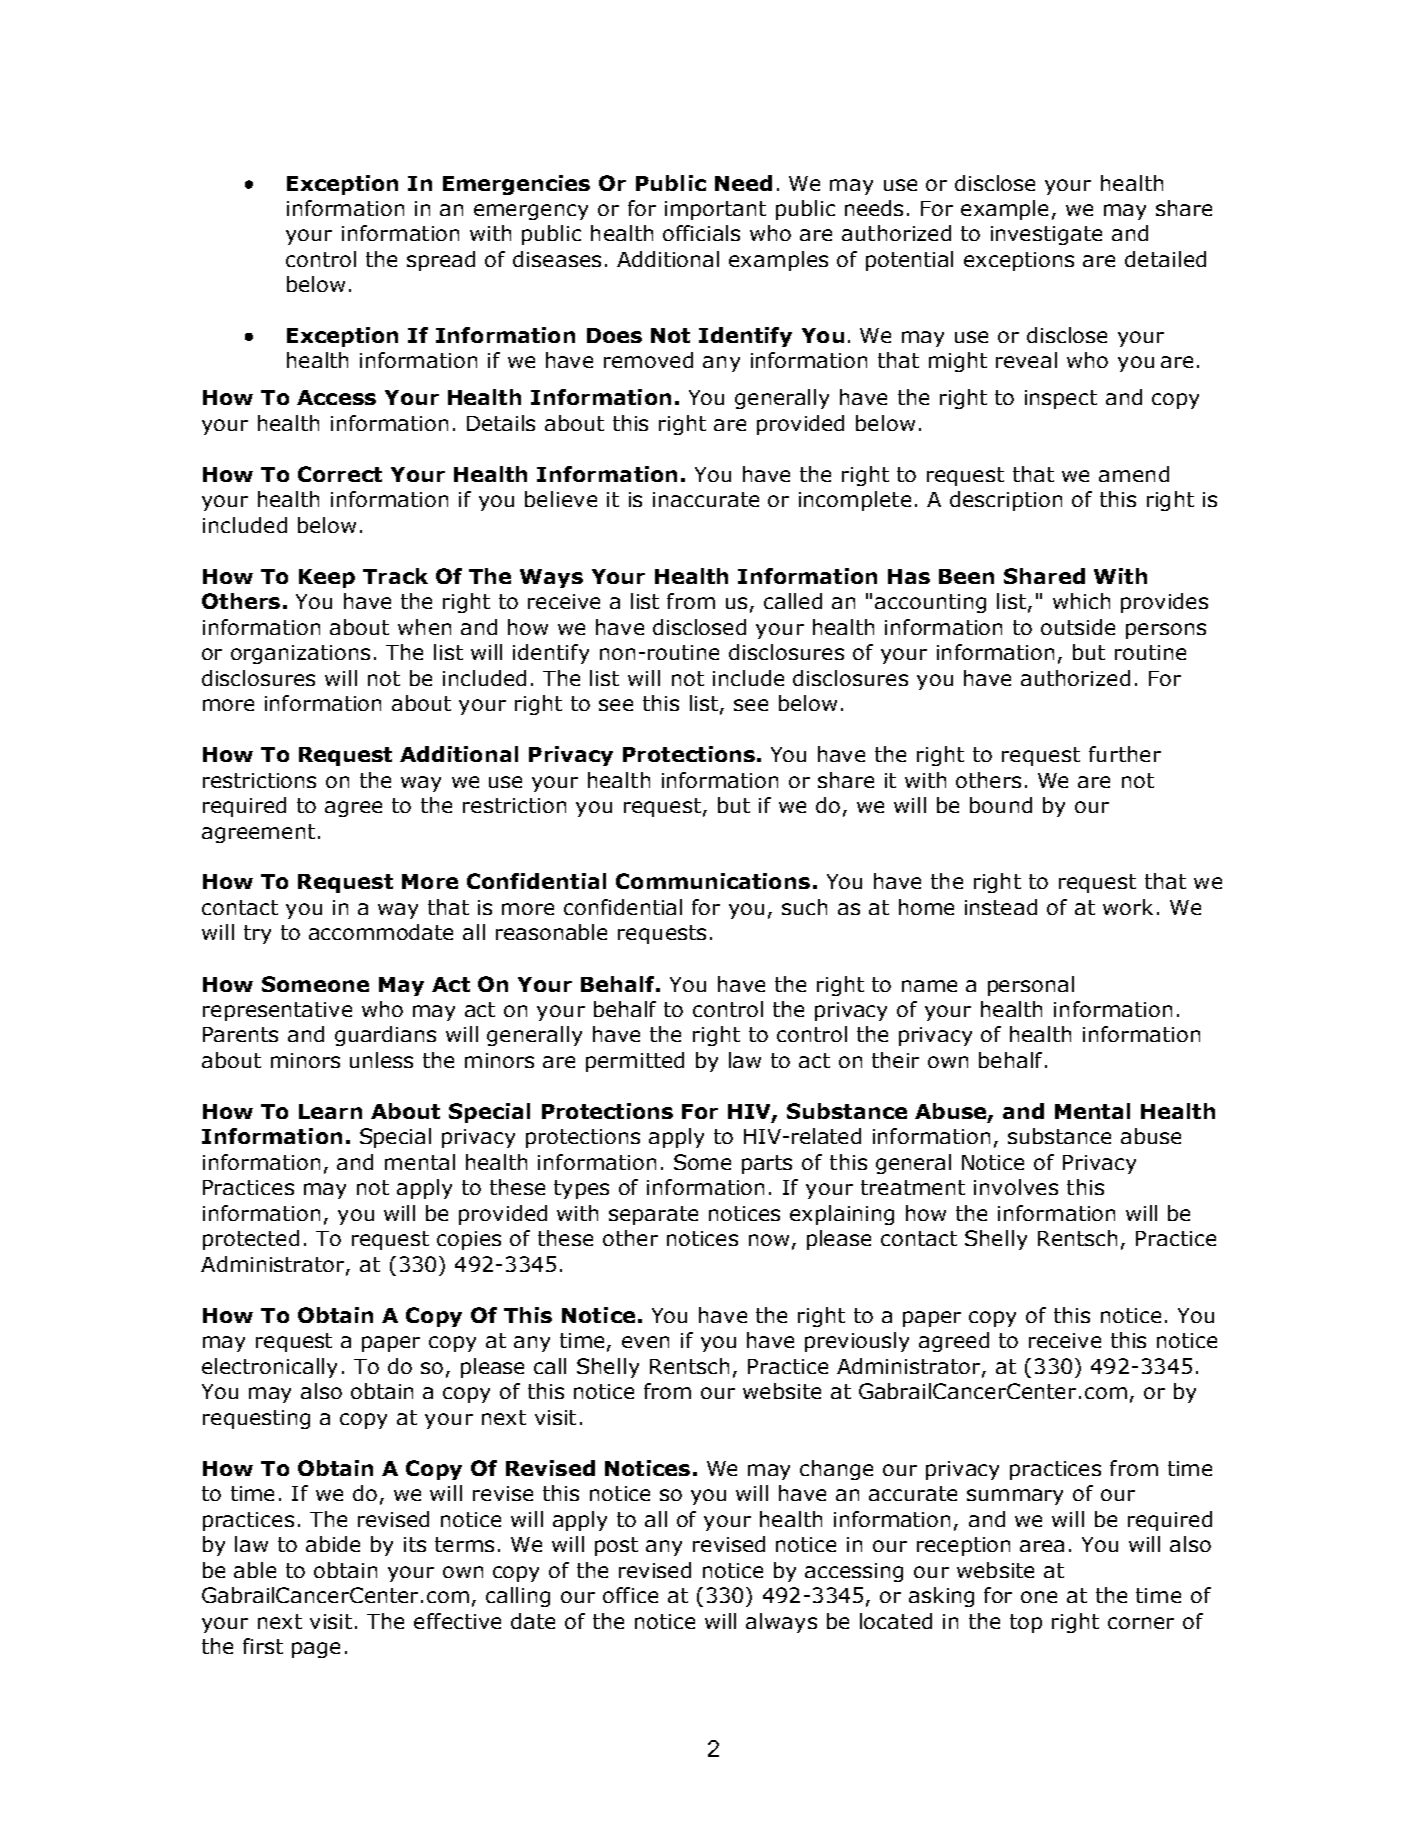 Image resolution: width=1427 pixels, height=1846 pixels. Describe the element at coordinates (1001, 805) in the document. I see `bound` at that location.
